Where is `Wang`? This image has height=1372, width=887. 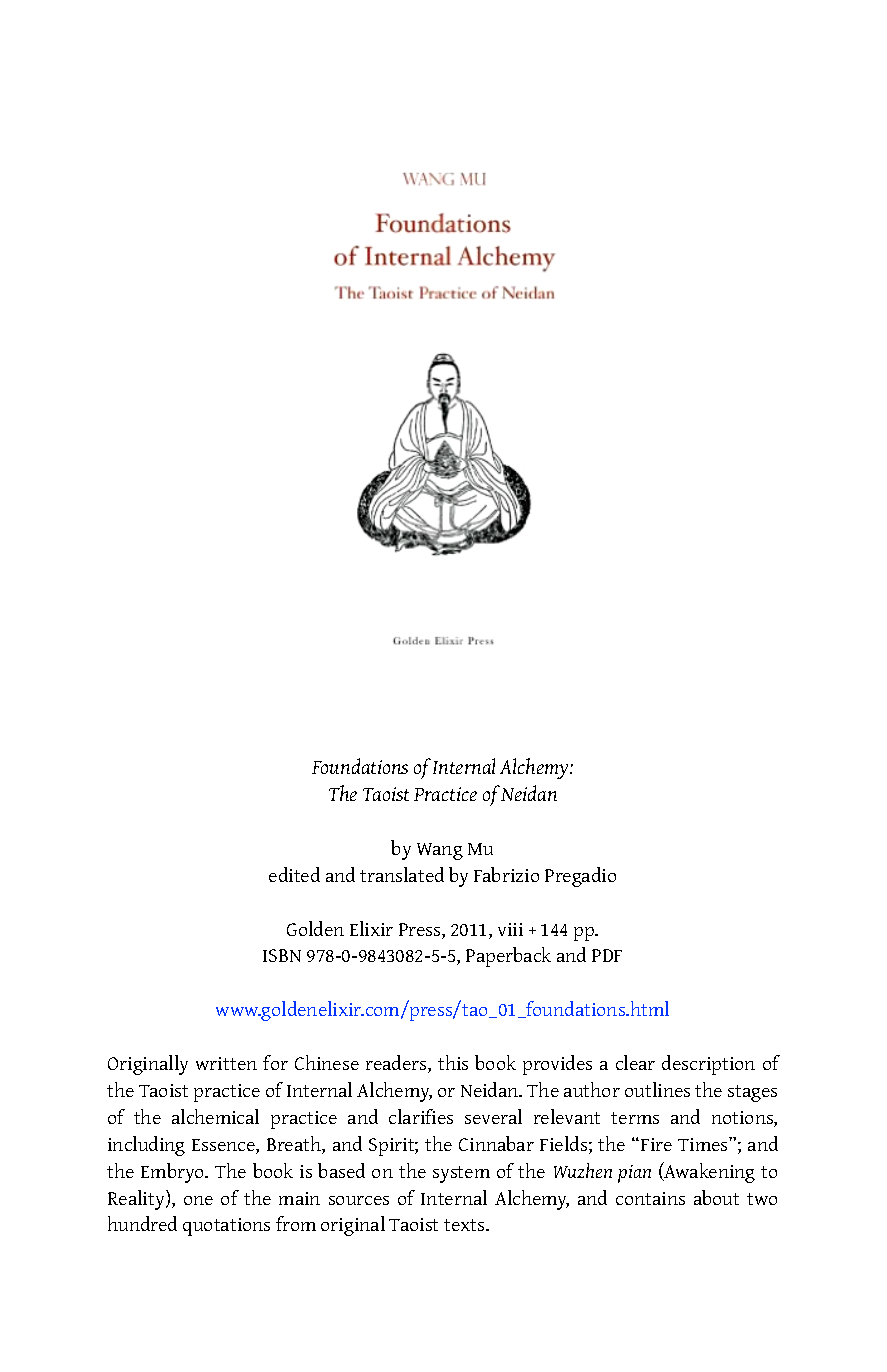 Wang is located at coordinates (440, 851).
